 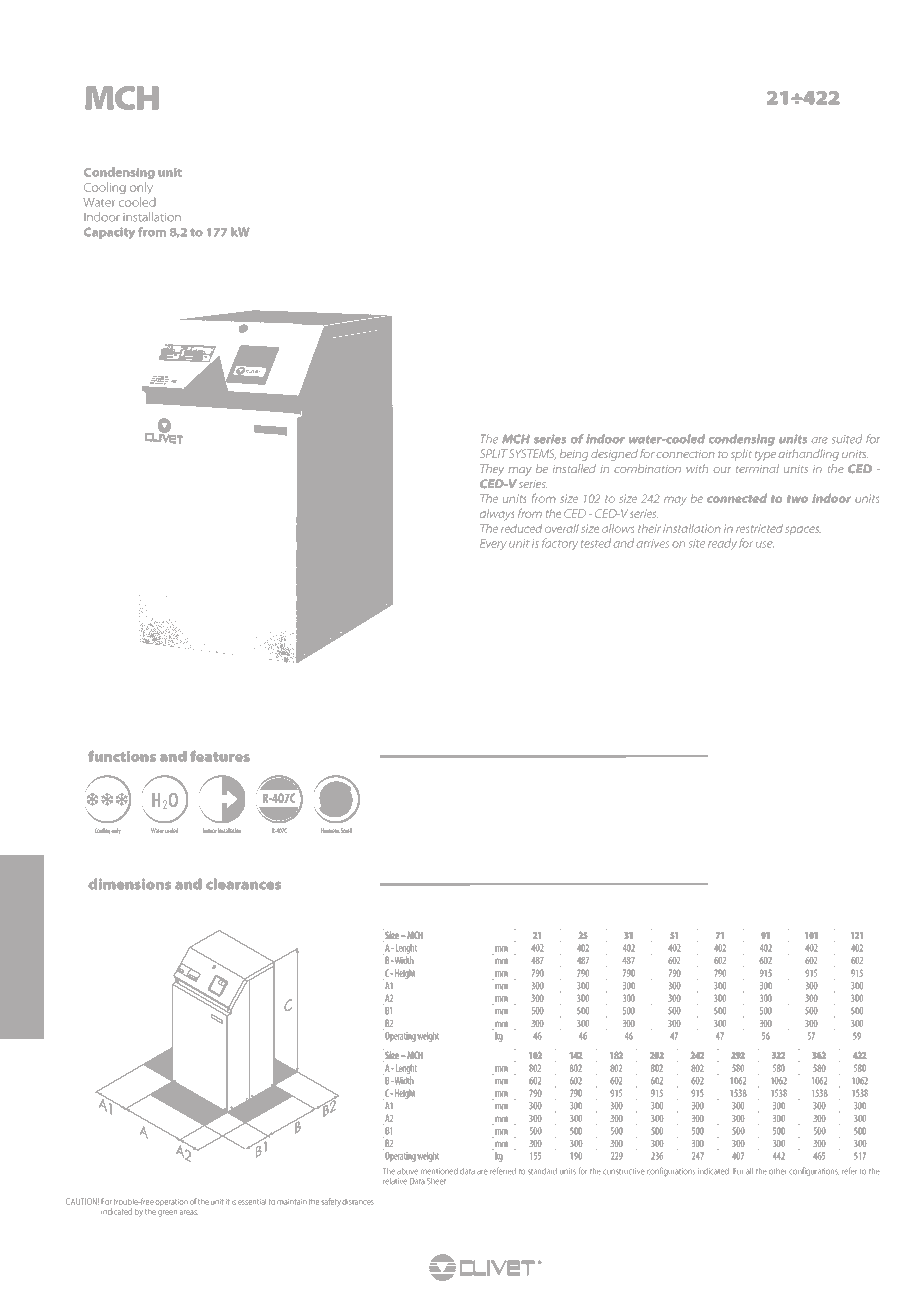 I want to click on use, so click(x=765, y=544).
